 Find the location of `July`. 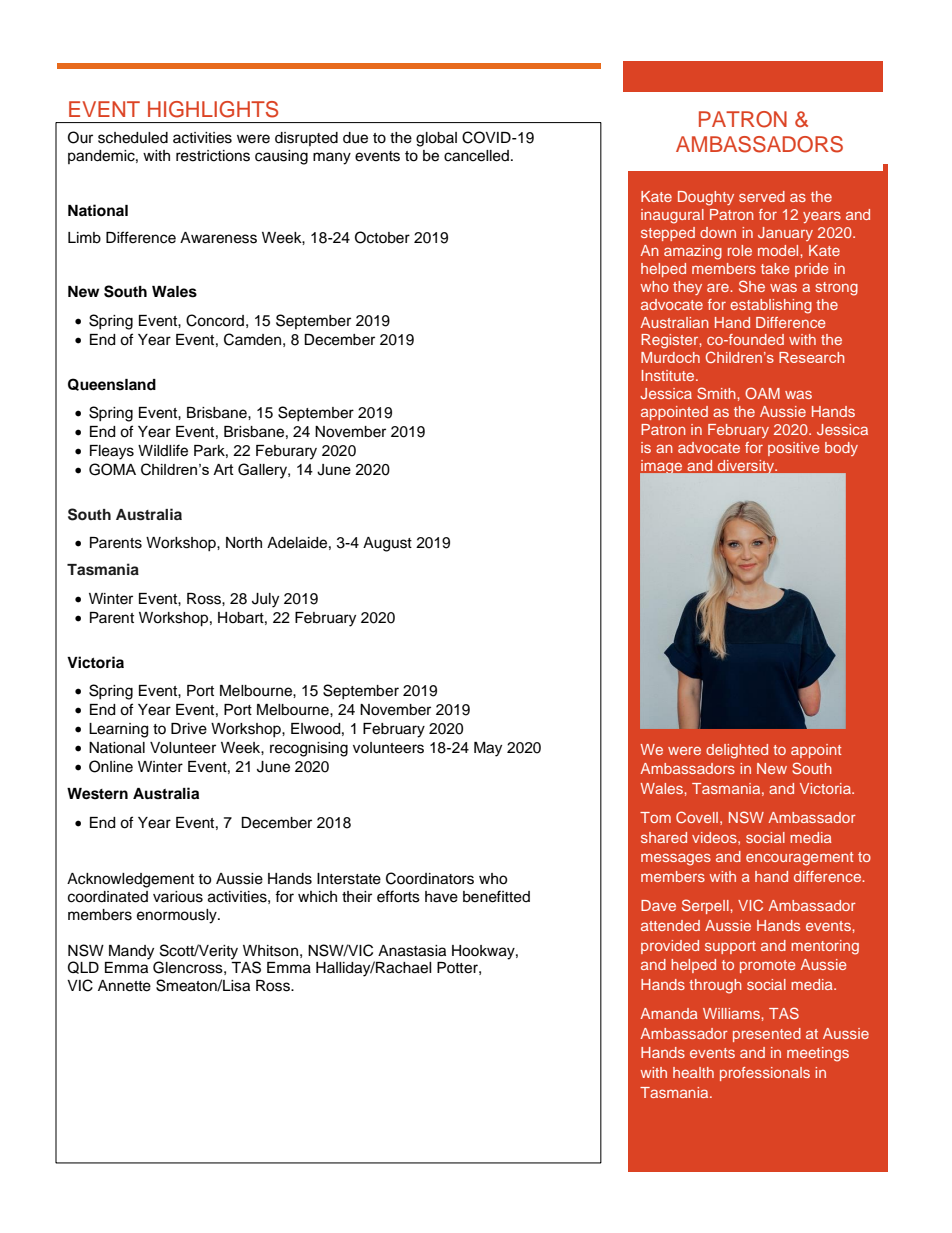

July is located at coordinates (265, 600).
